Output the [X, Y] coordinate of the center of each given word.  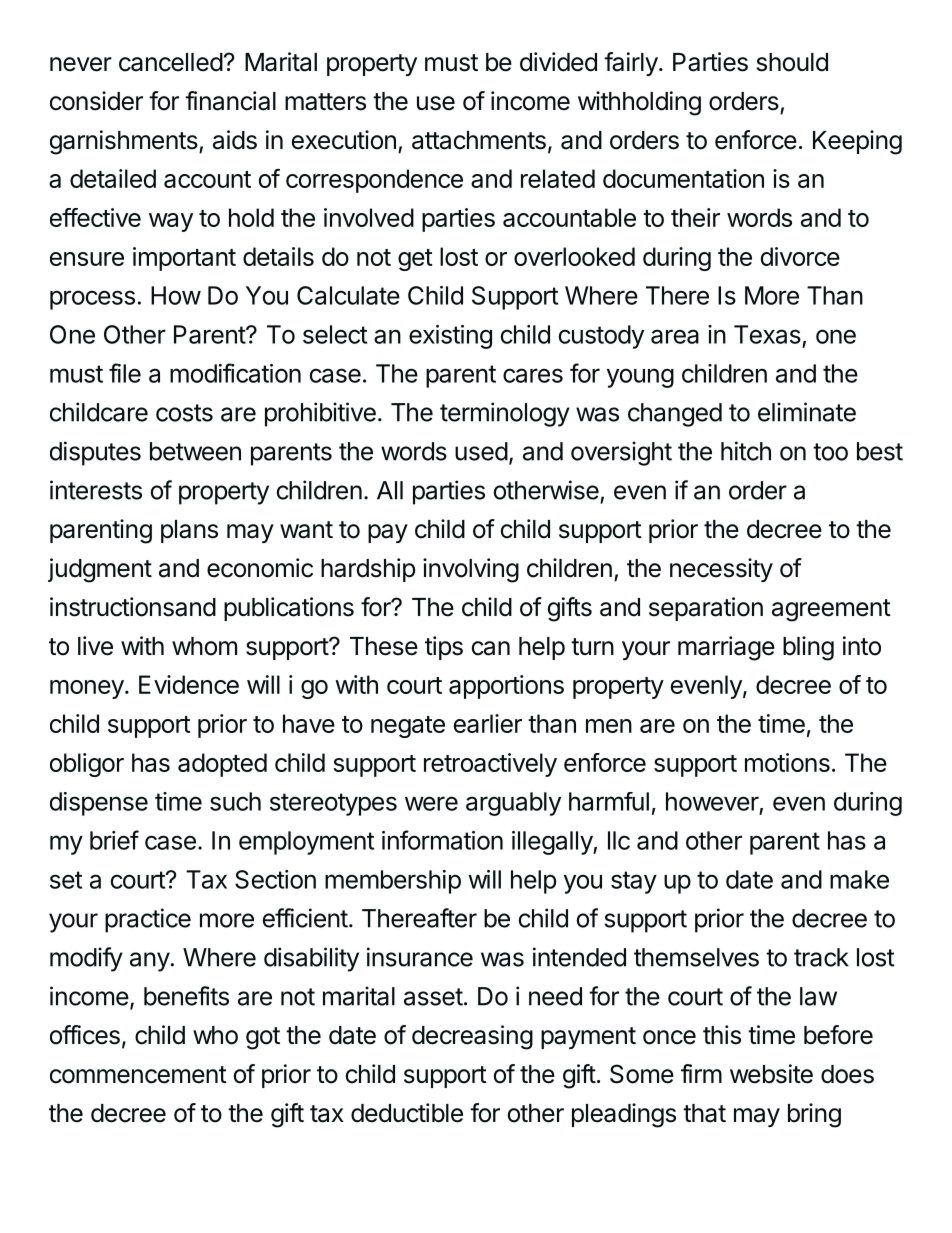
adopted [222, 765]
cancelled [171, 62]
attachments [479, 140]
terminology [505, 414]
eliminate [807, 412]
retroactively [490, 765]
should [792, 62]
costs [184, 413]
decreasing [472, 1037]
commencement [138, 1075]
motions [787, 762]
